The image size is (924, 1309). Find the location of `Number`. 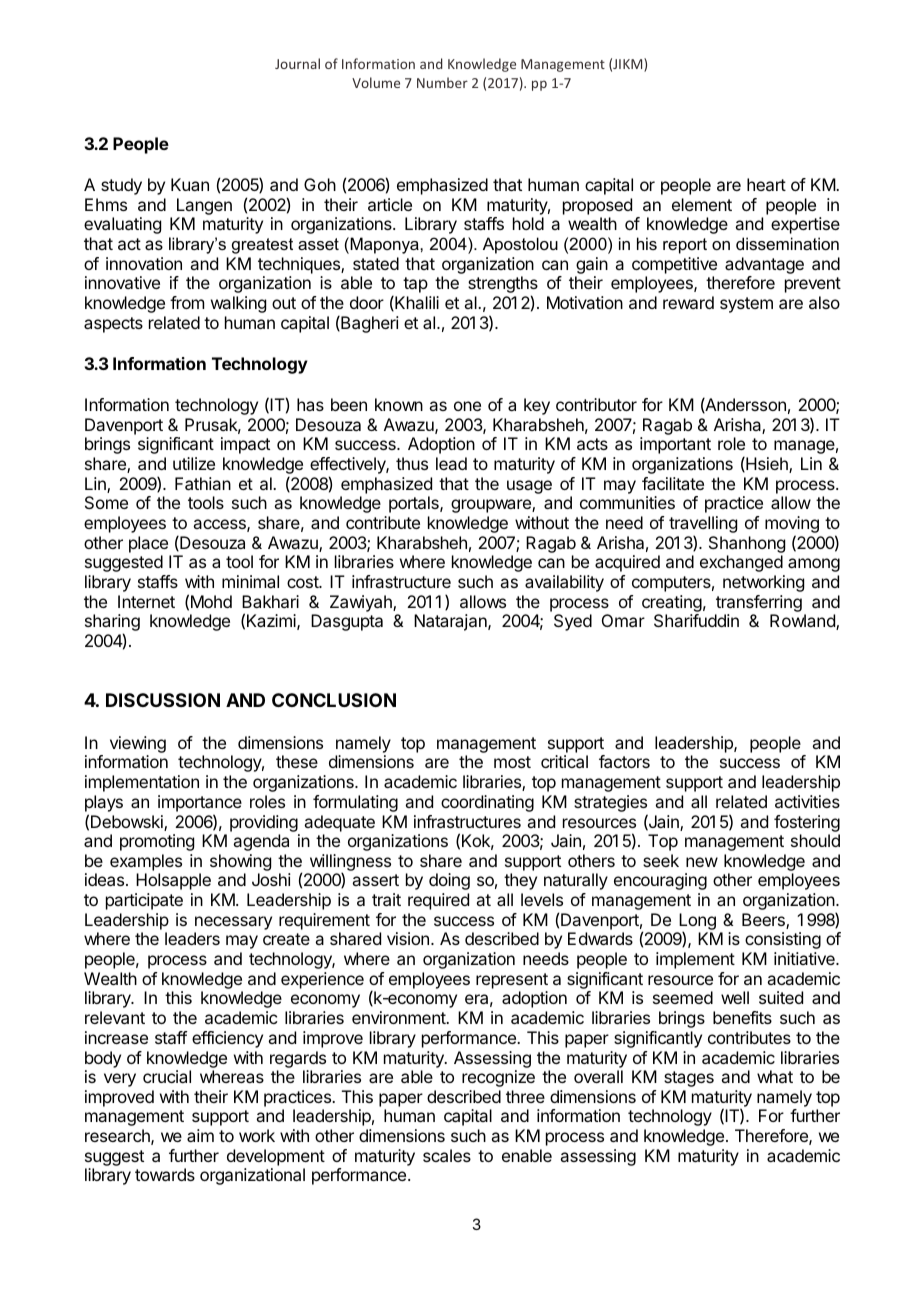

Number is located at coordinates (442, 82).
